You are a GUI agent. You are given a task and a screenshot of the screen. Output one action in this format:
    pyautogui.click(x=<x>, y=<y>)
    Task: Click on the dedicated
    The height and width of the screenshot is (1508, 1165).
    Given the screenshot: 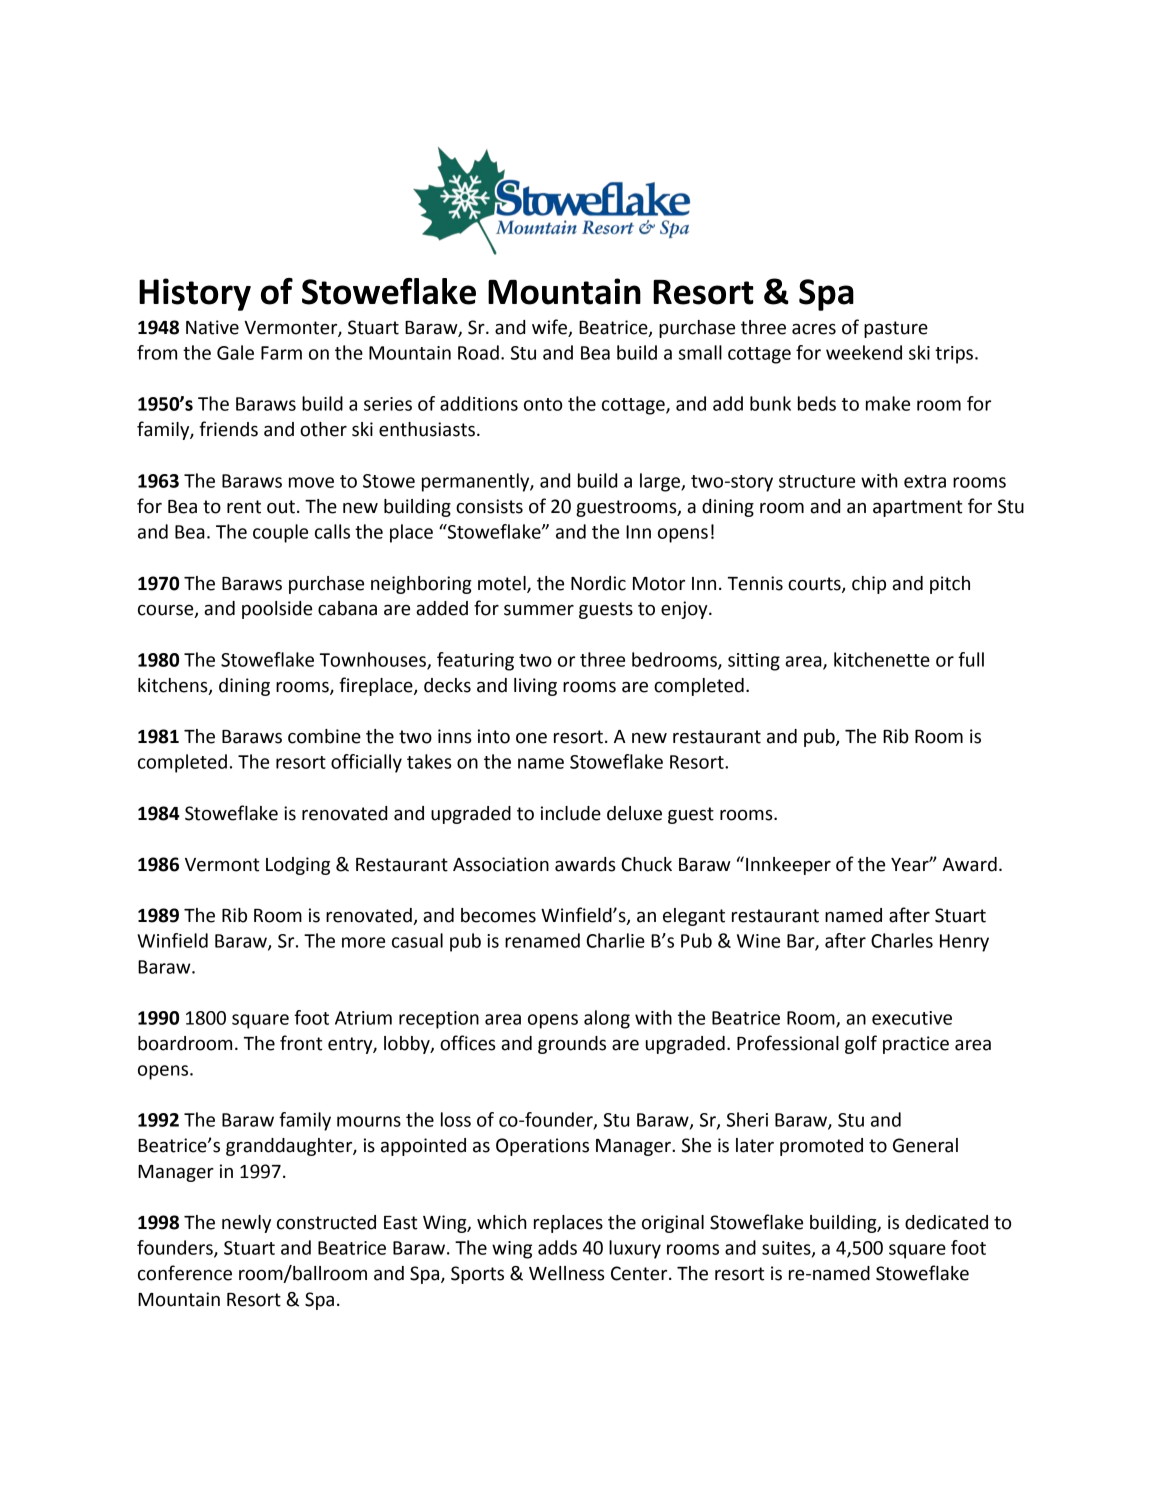 What is the action you would take?
    pyautogui.click(x=946, y=1222)
